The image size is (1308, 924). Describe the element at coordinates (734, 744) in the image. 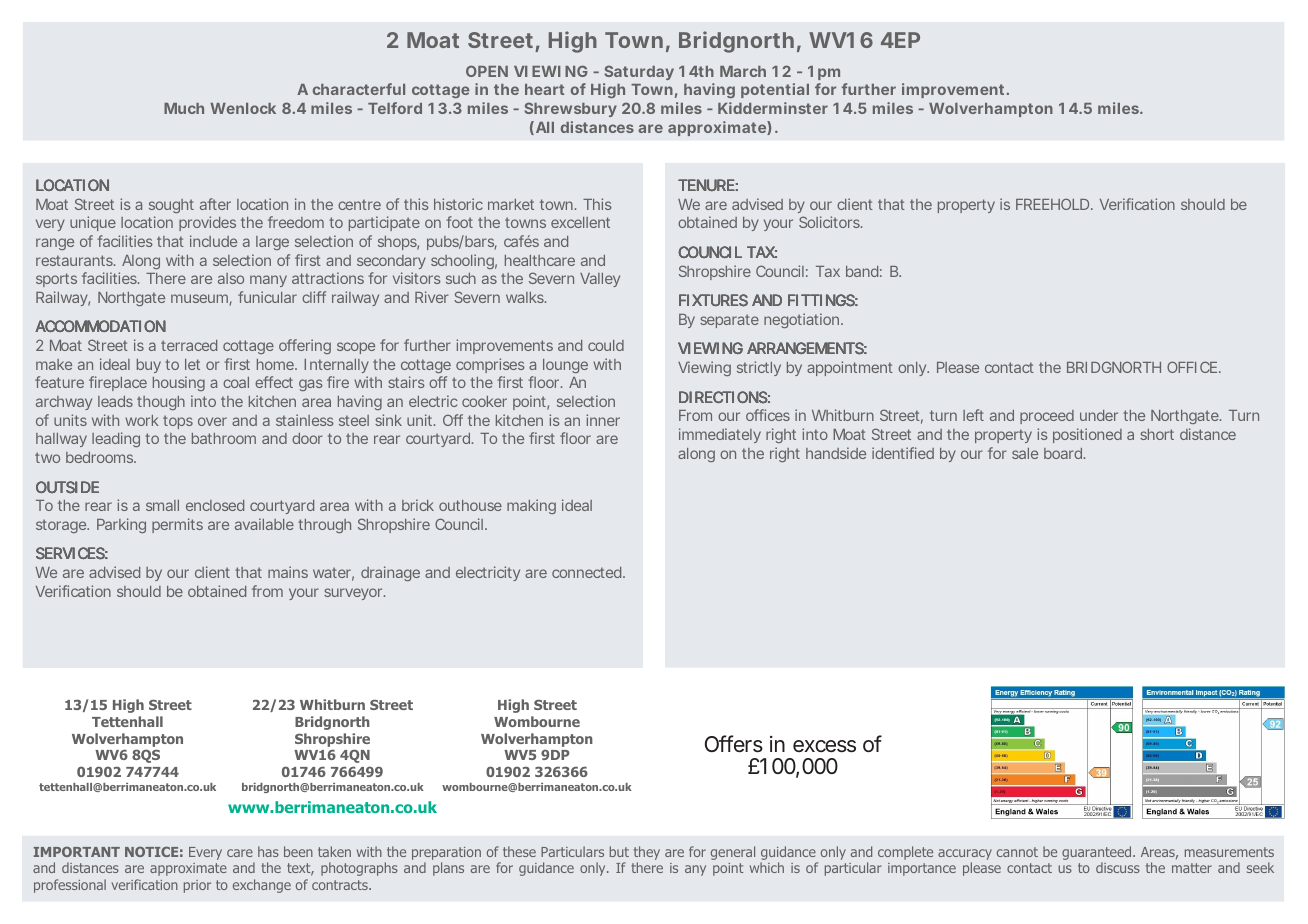

I see `Offers` at that location.
